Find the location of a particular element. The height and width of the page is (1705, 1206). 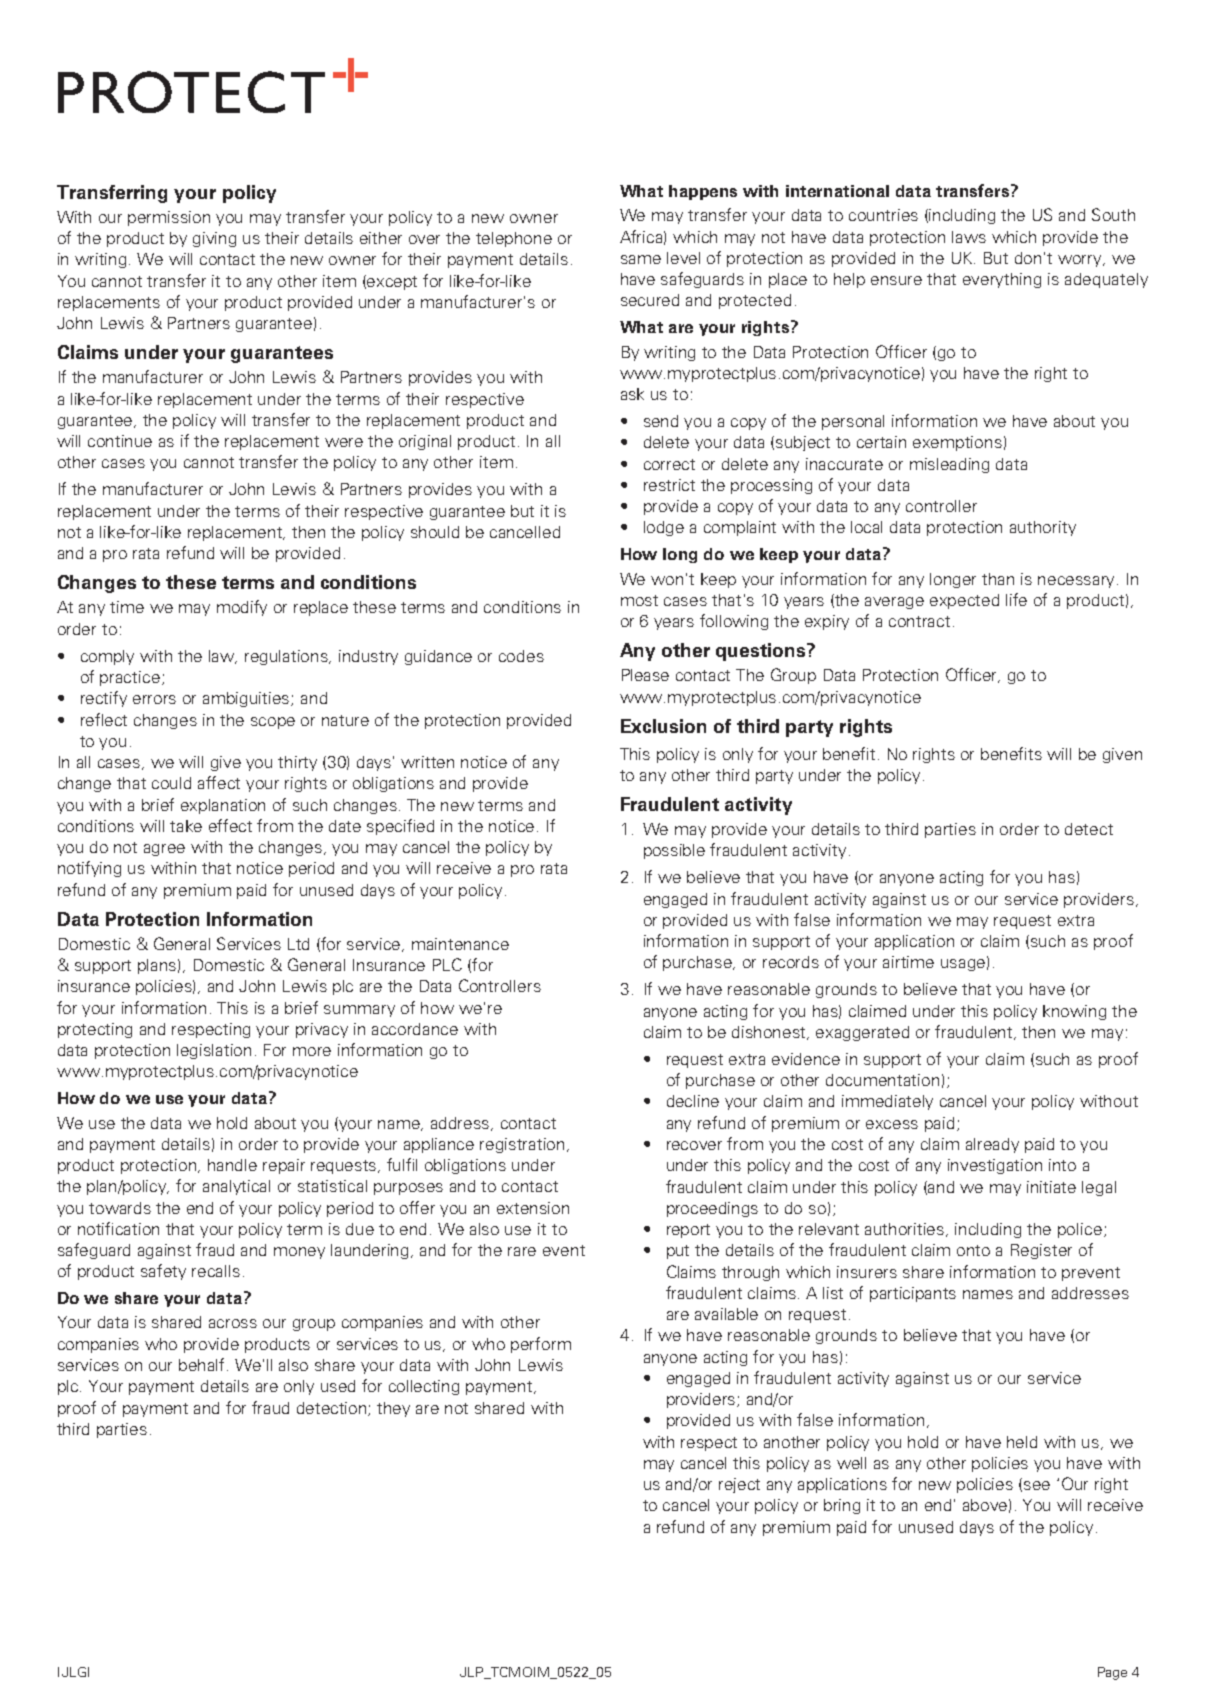

knowing is located at coordinates (1074, 1012).
